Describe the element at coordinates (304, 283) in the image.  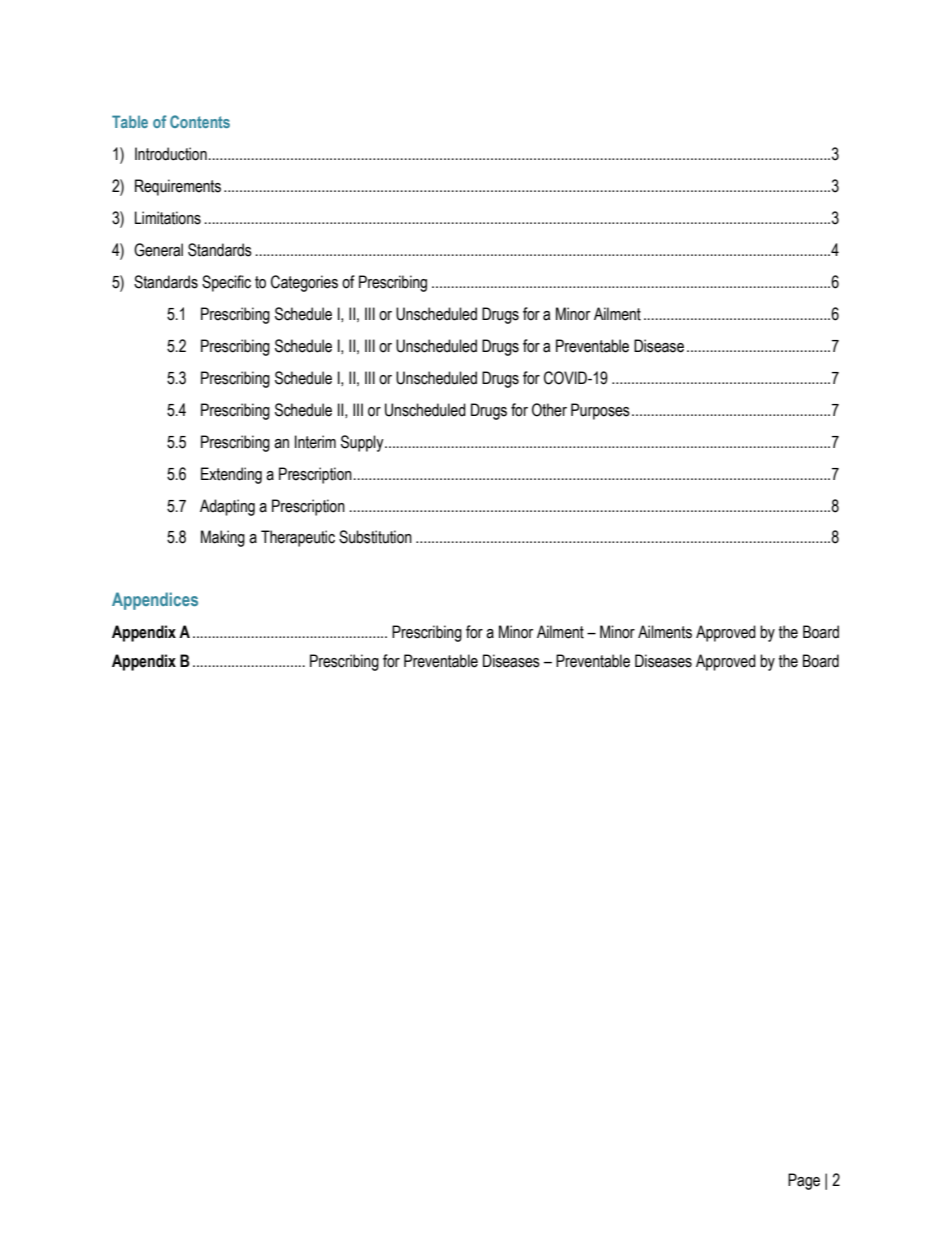
I see `Categories` at that location.
